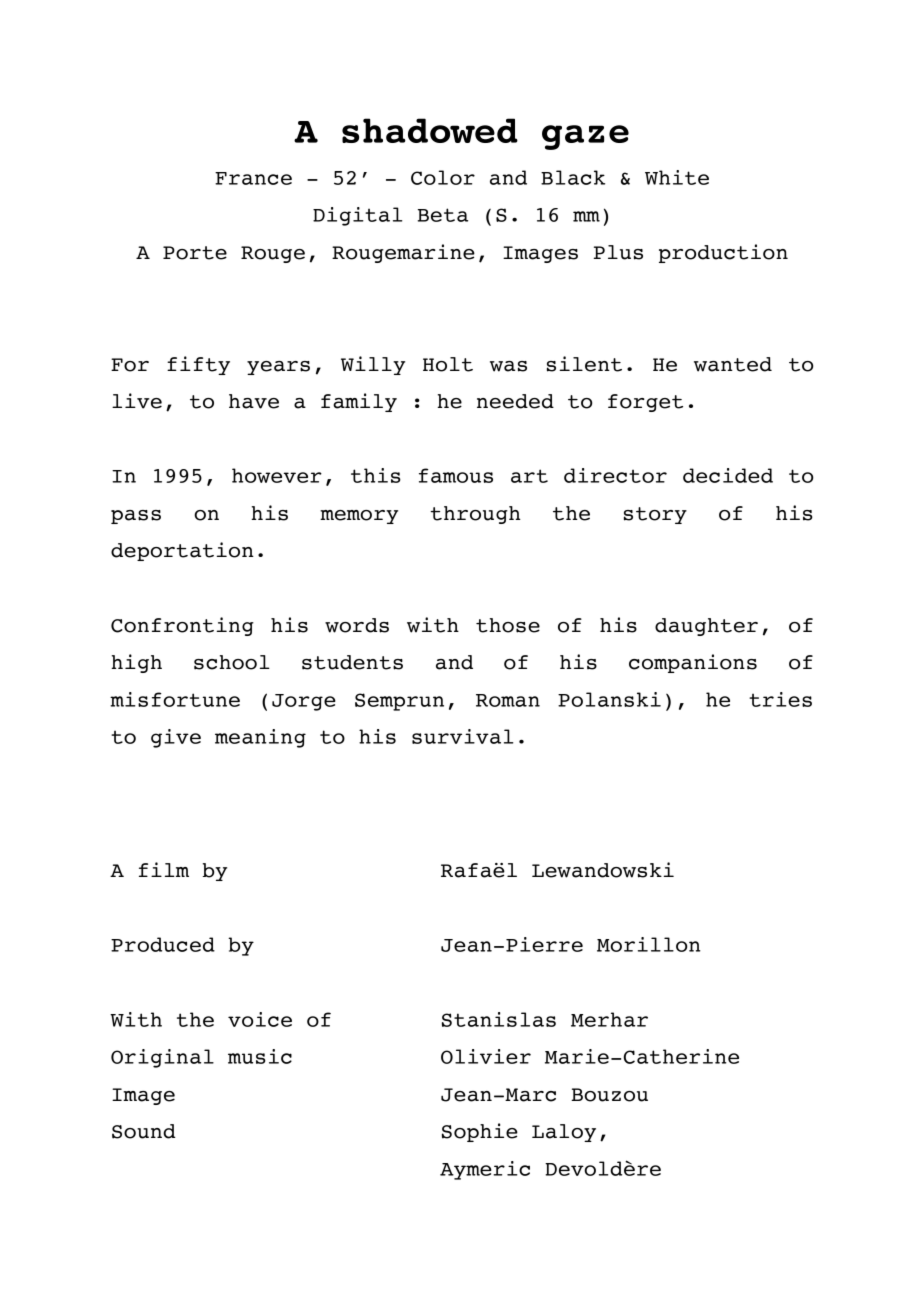 This screenshot has width=924, height=1308. Describe the element at coordinates (486, 1056) in the screenshot. I see `Olivier` at that location.
